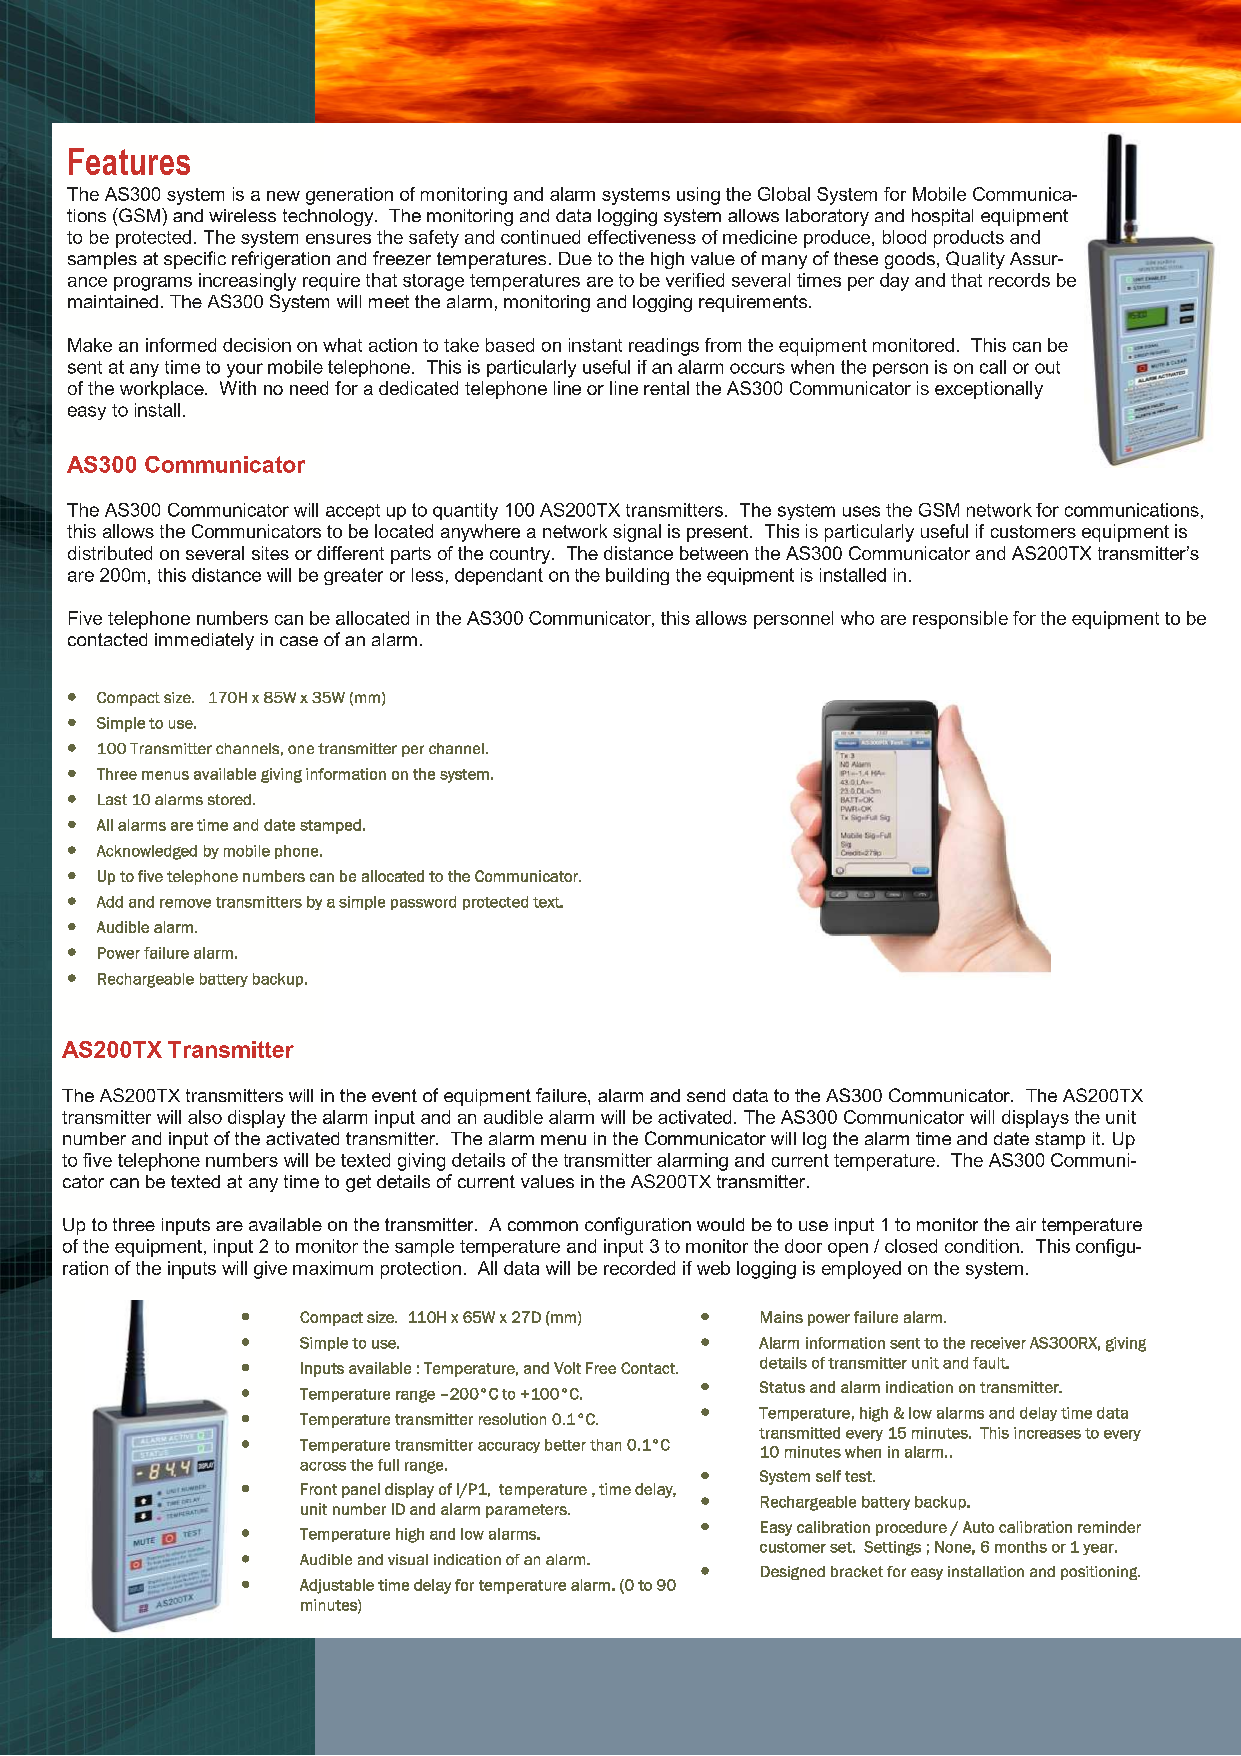  What do you see at coordinates (605, 1445) in the page?
I see `than` at bounding box center [605, 1445].
